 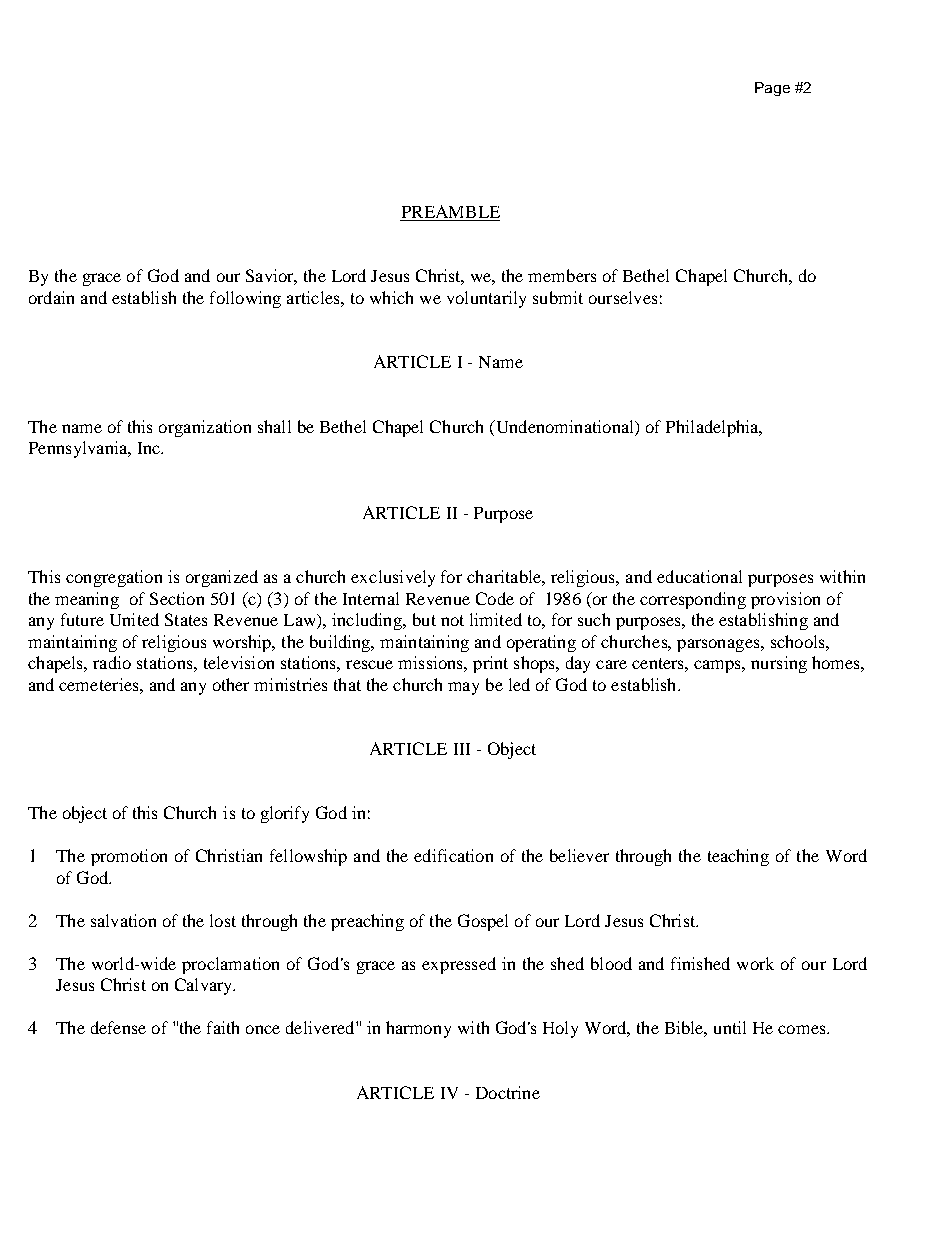 I want to click on defense, so click(x=118, y=1027).
